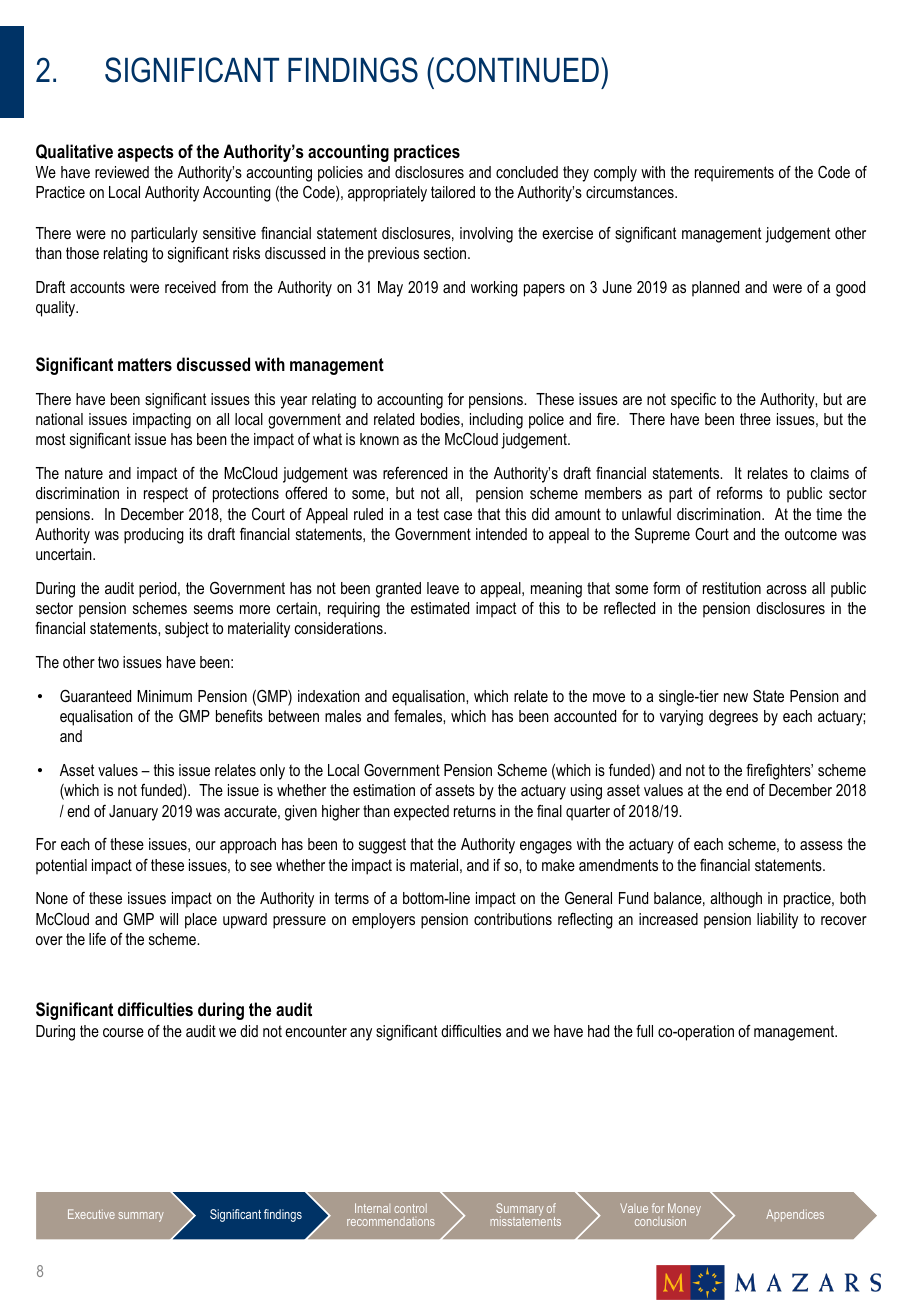 Image resolution: width=911 pixels, height=1316 pixels. What do you see at coordinates (736, 697) in the screenshot?
I see `new` at bounding box center [736, 697].
